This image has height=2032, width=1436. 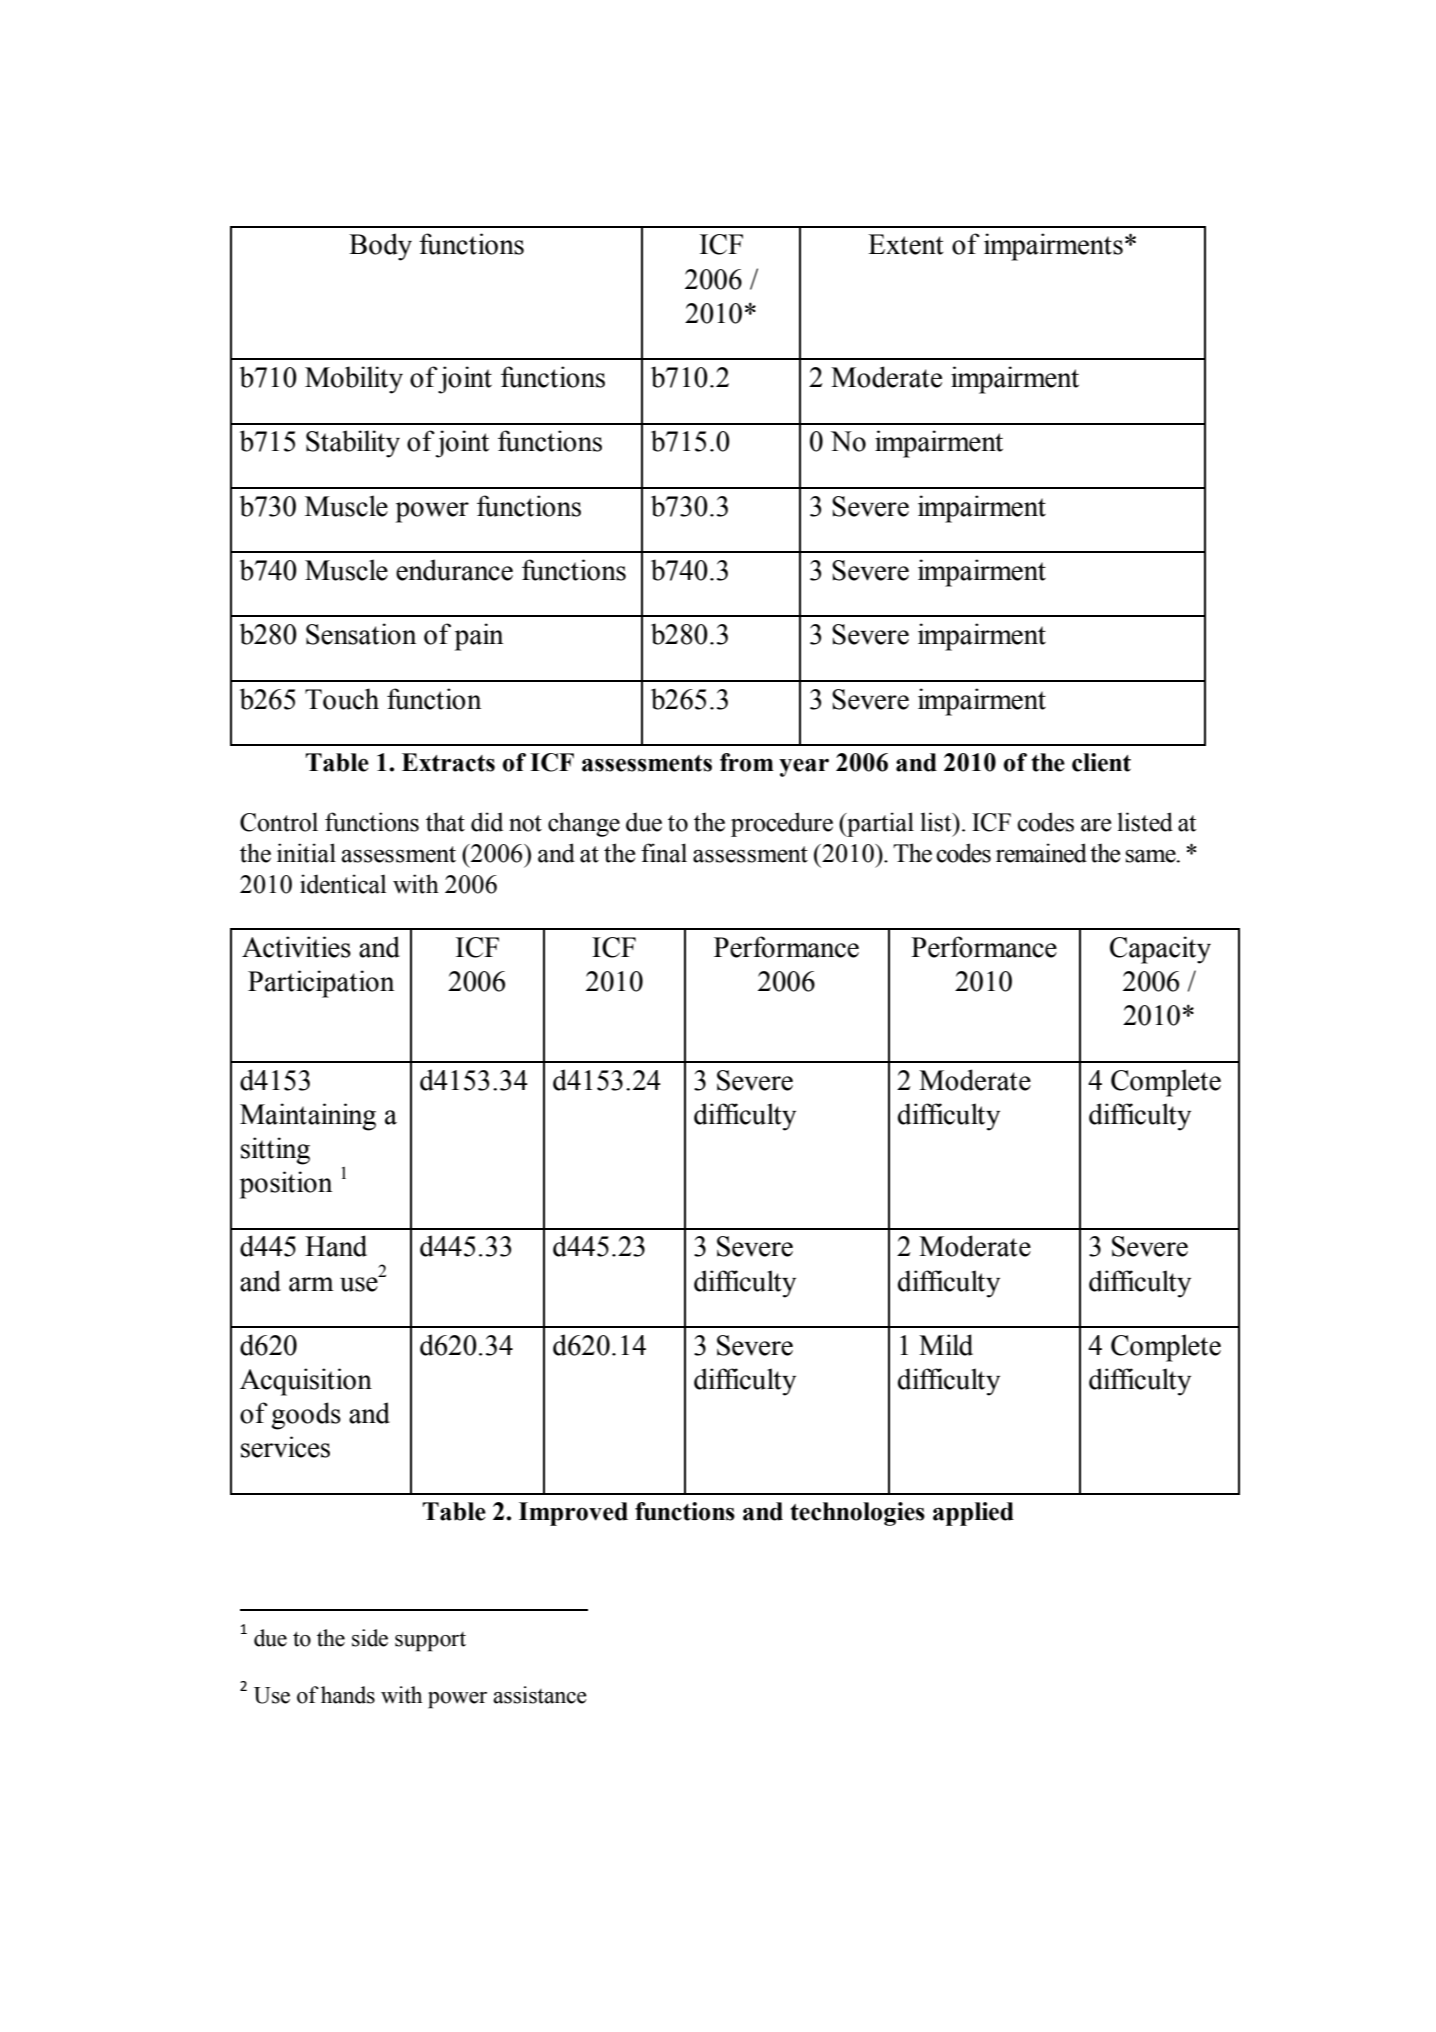 What do you see at coordinates (973, 1514) in the image?
I see `applied` at bounding box center [973, 1514].
